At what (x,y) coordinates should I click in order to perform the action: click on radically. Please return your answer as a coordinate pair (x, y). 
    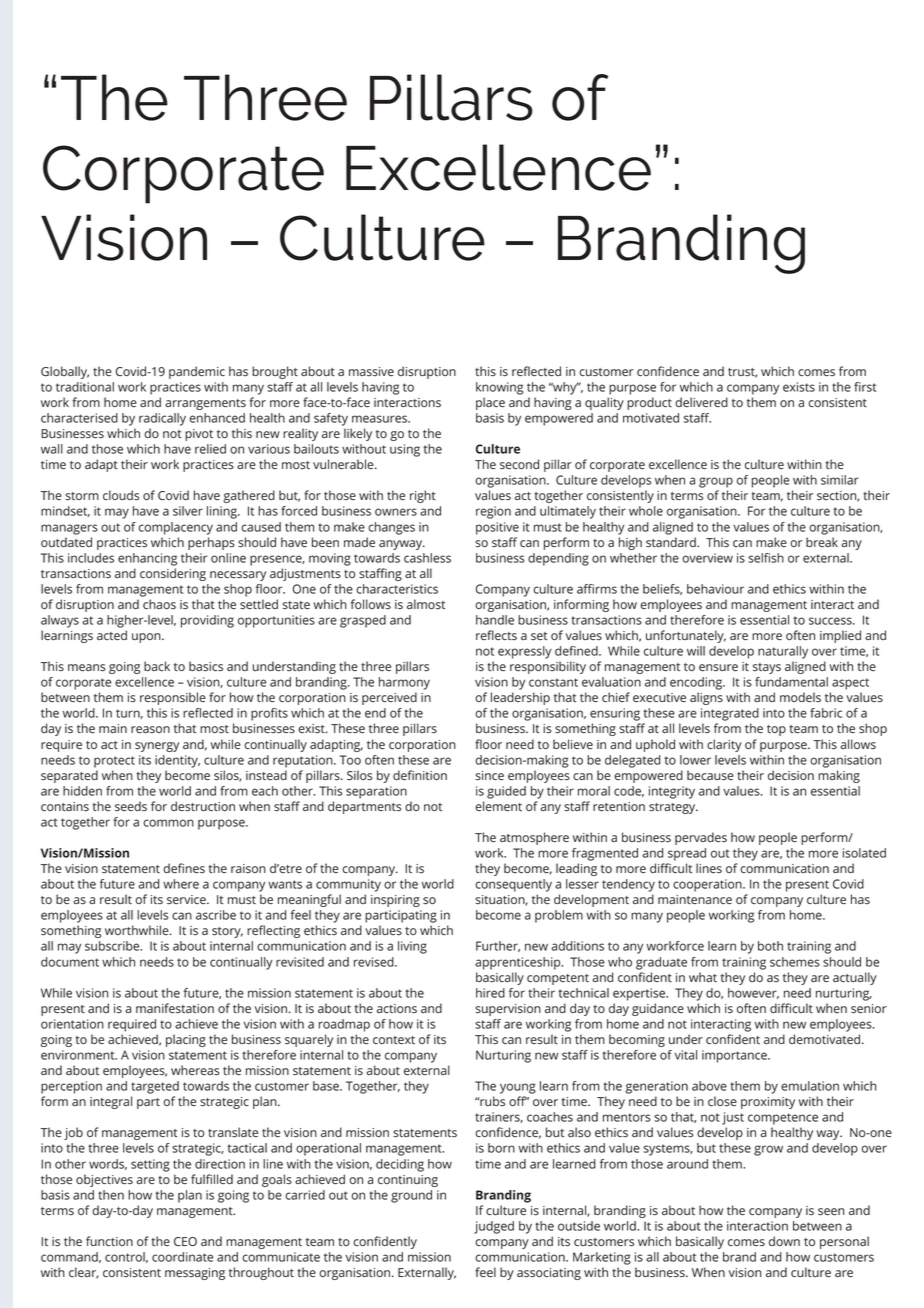
    Looking at the image, I should click on (162, 419).
